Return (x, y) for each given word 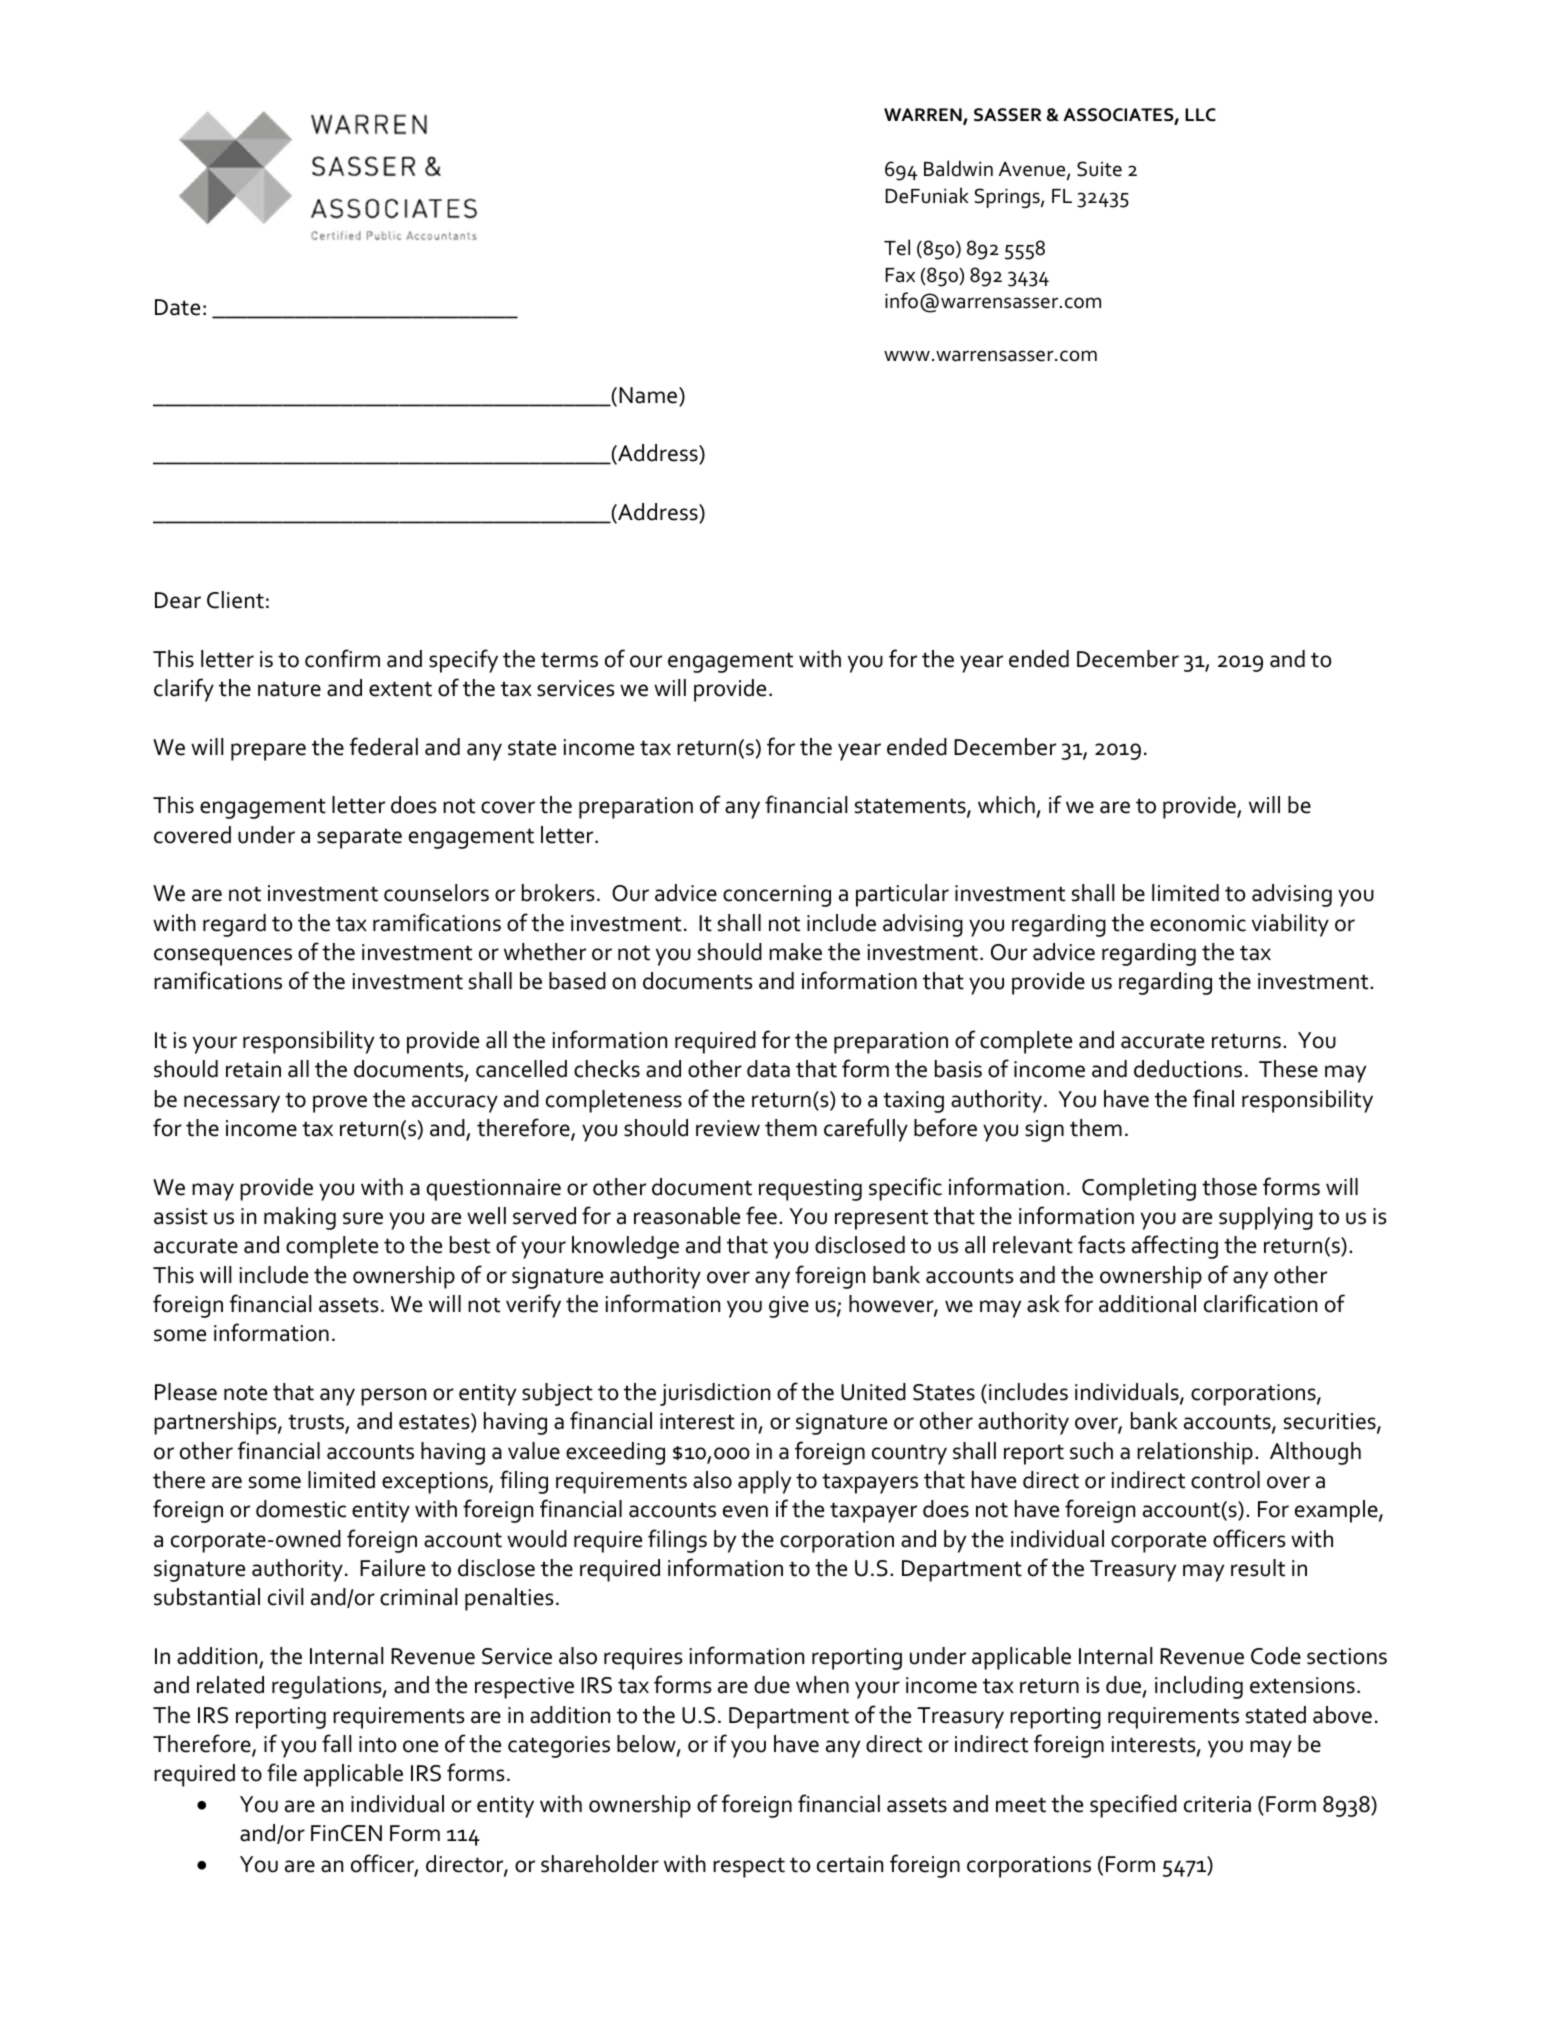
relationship (1195, 1453)
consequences (223, 957)
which (1007, 806)
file (282, 1772)
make (795, 952)
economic (1198, 923)
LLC (1200, 115)
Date (177, 307)
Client (235, 600)
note (245, 1393)
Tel (897, 247)
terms (569, 660)
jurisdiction (715, 1394)
